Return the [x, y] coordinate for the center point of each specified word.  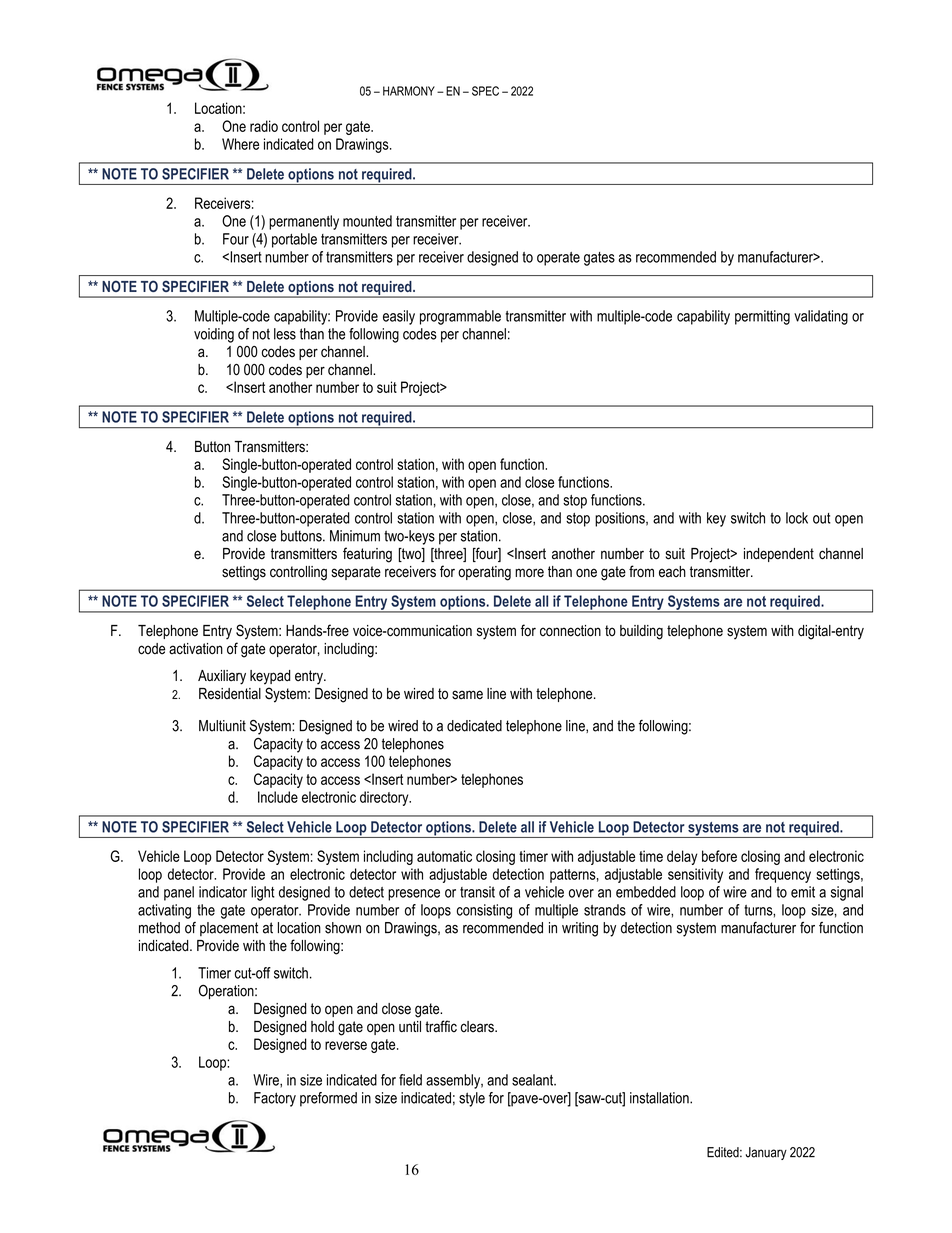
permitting [762, 317]
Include [278, 797]
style [472, 1099]
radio [264, 126]
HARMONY [409, 91]
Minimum [355, 536]
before [719, 856]
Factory [275, 1099]
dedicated [474, 726]
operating [484, 573]
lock [797, 518]
